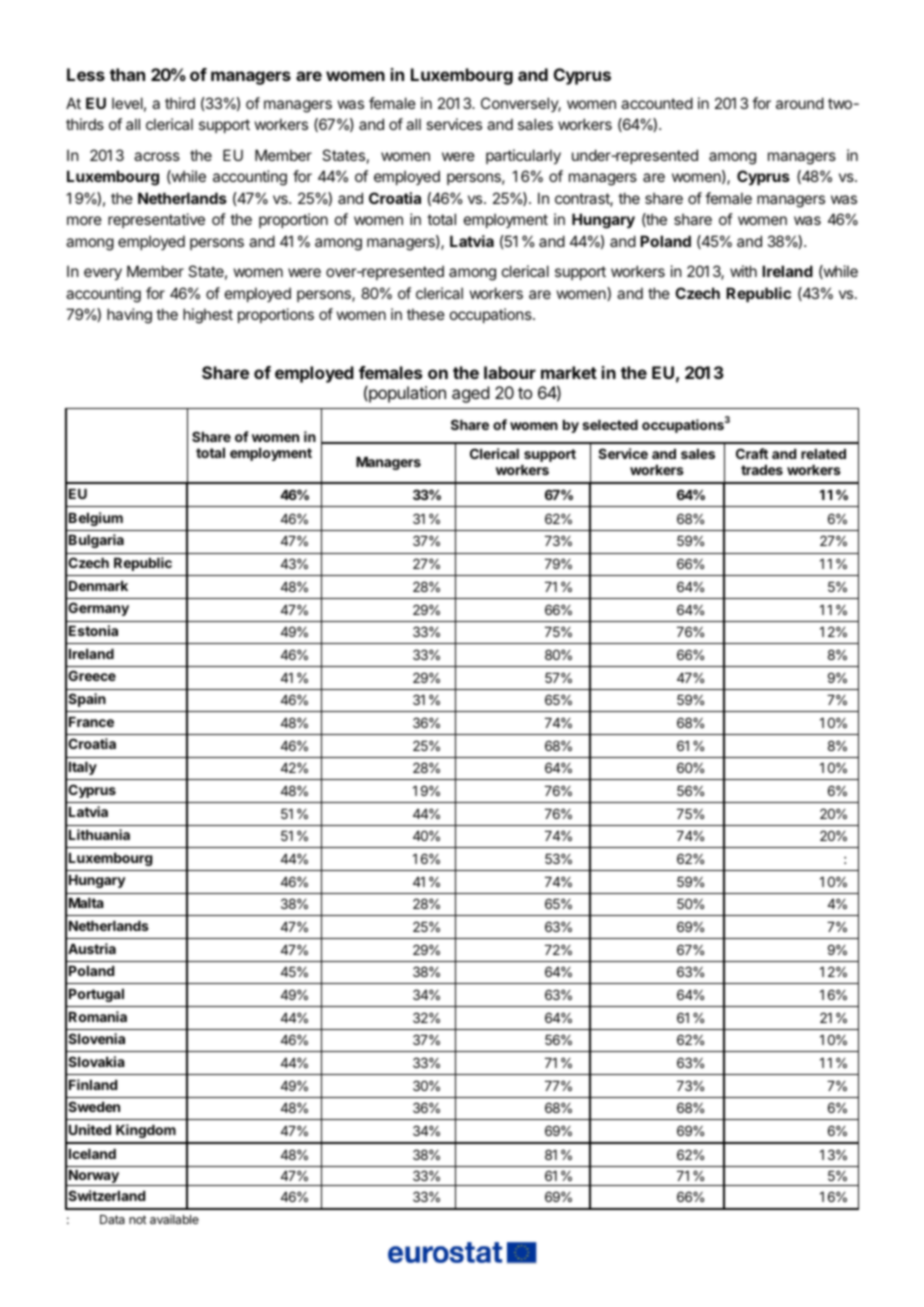  Describe the element at coordinates (98, 1016) in the screenshot. I see `Romania` at that location.
